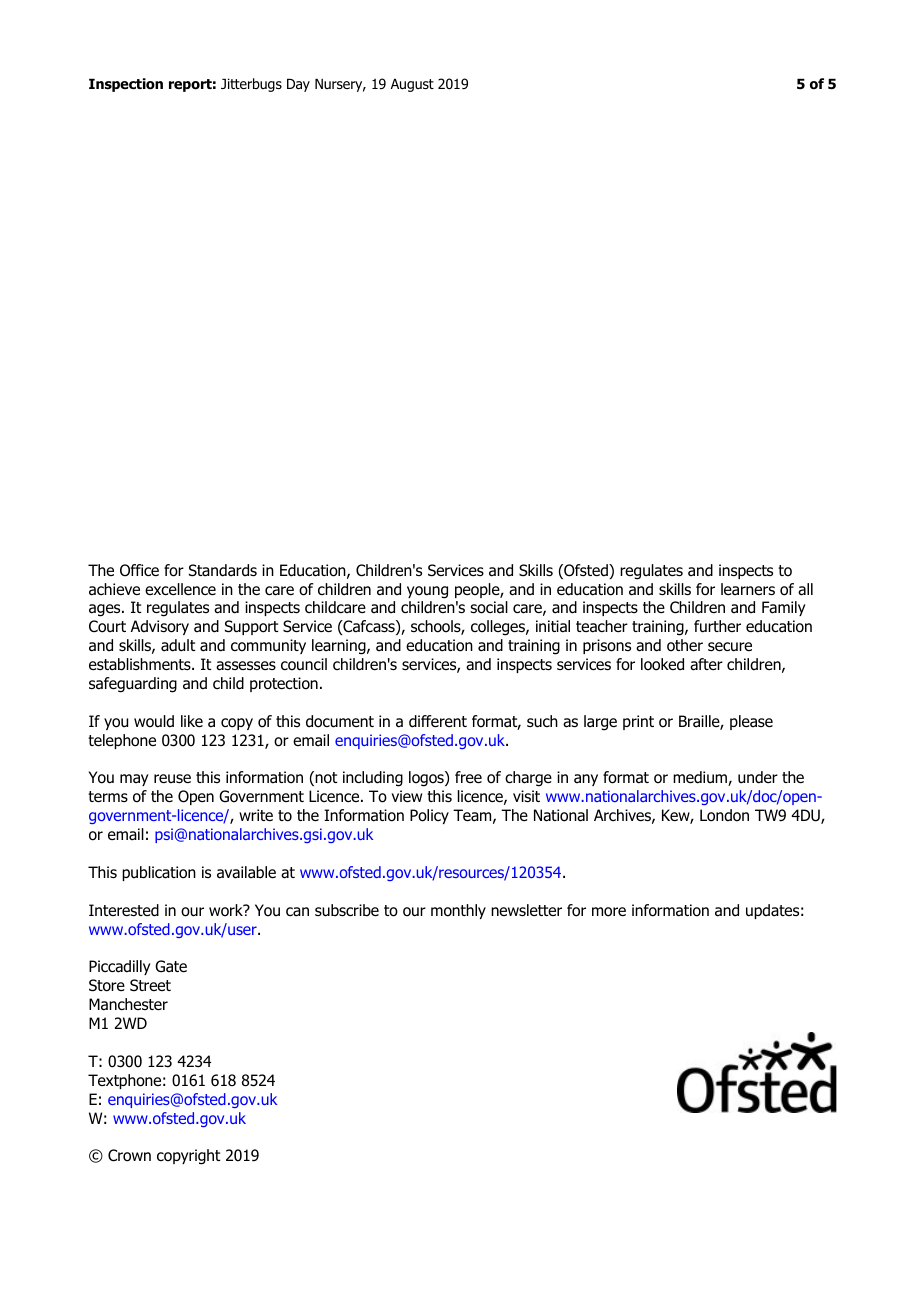 The image size is (924, 1310). Describe the element at coordinates (412, 85) in the screenshot. I see `August` at that location.
